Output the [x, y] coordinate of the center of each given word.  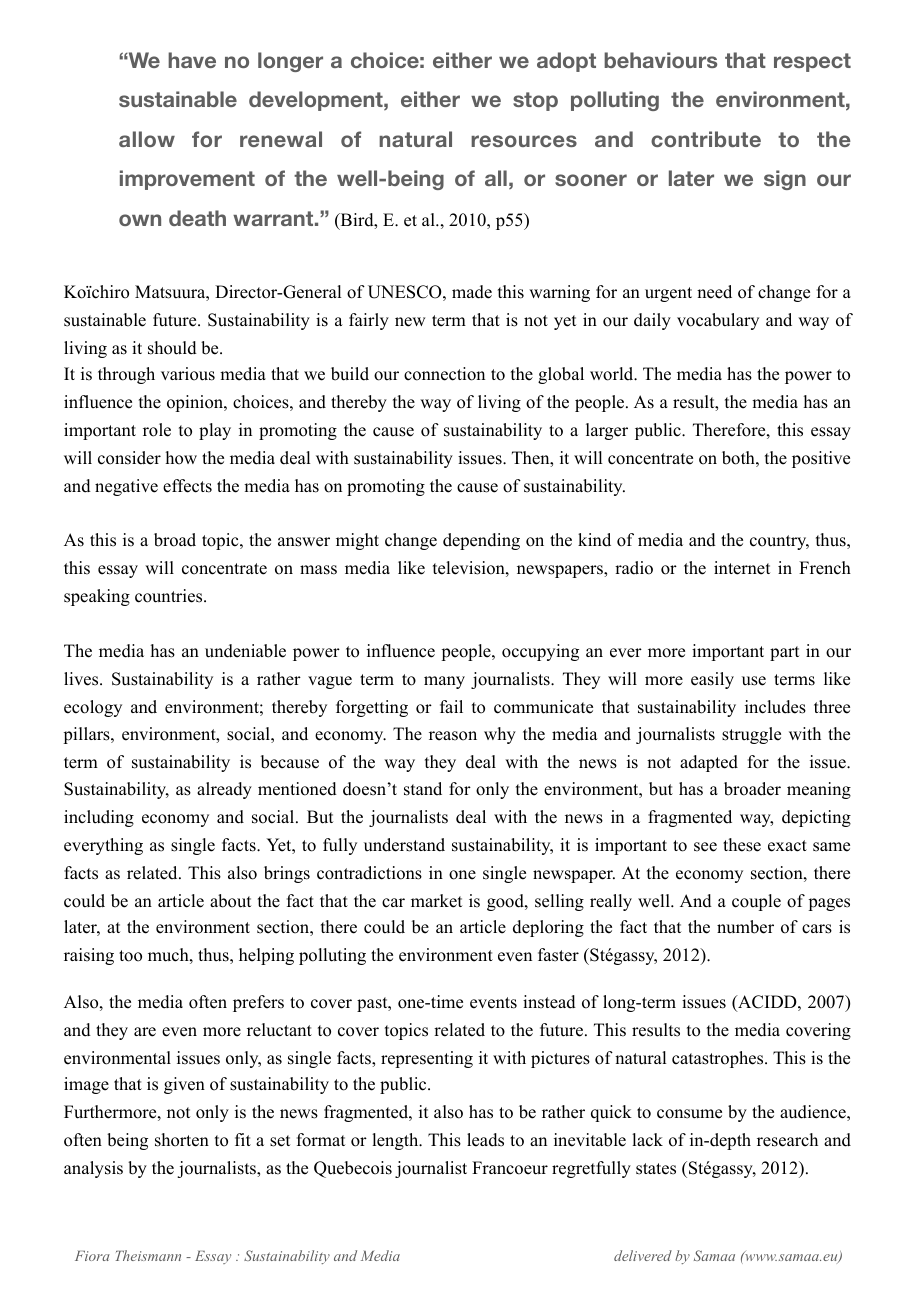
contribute [706, 139]
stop [535, 101]
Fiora [92, 1256]
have [192, 60]
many [444, 682]
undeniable [245, 651]
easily [712, 680]
